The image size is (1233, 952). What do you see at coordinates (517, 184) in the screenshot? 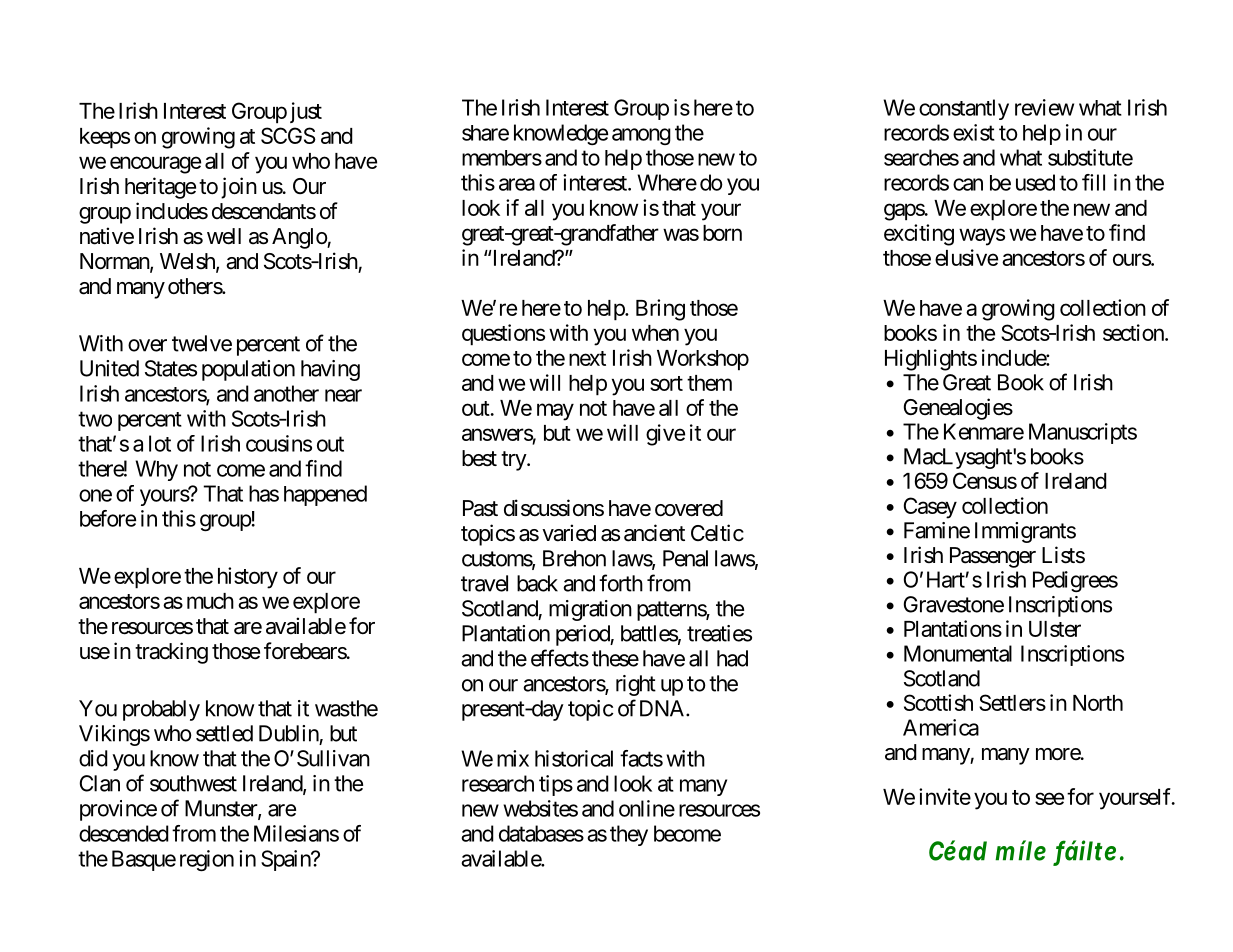
I see `area` at bounding box center [517, 184].
